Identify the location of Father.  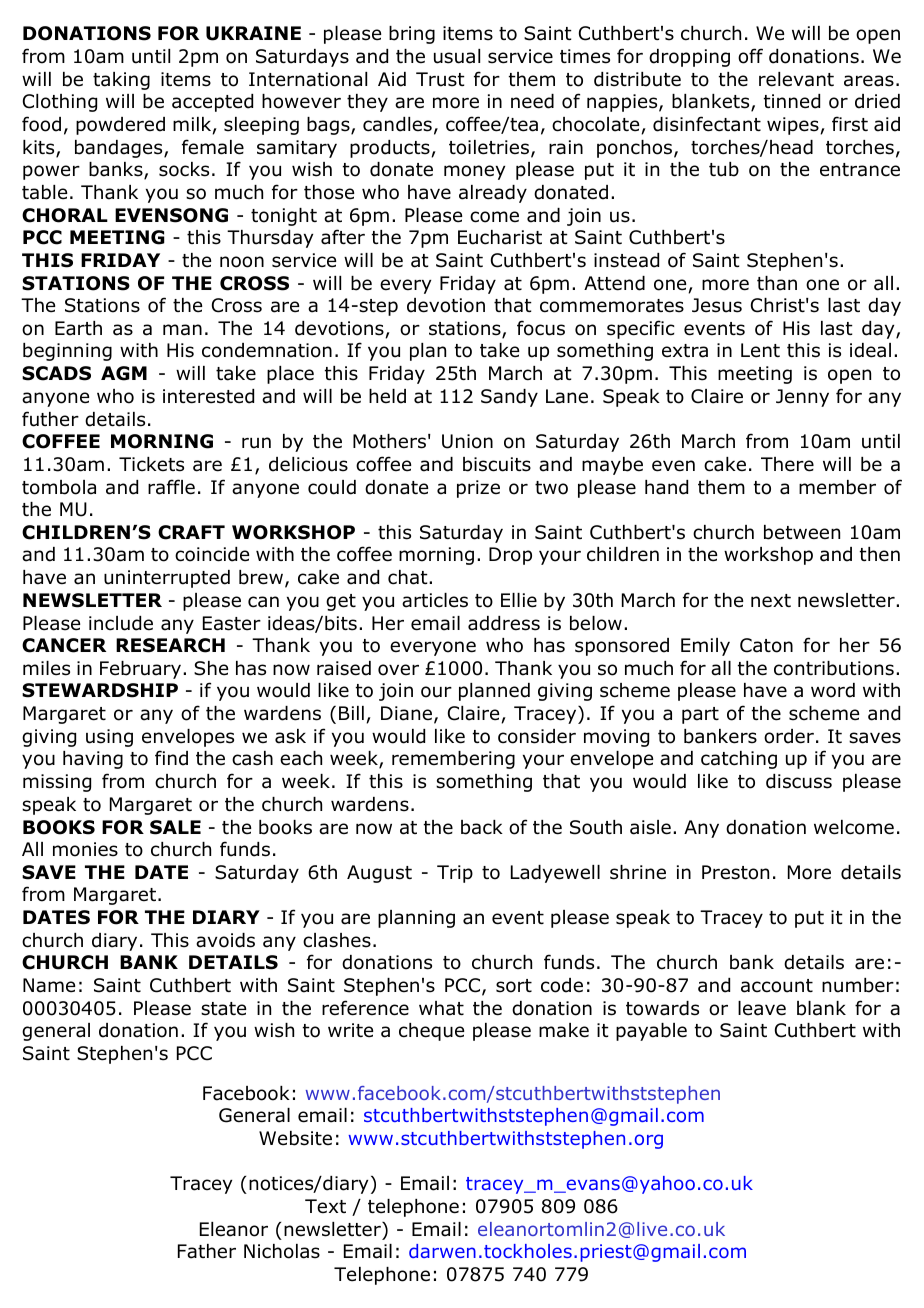
(207, 1251).
